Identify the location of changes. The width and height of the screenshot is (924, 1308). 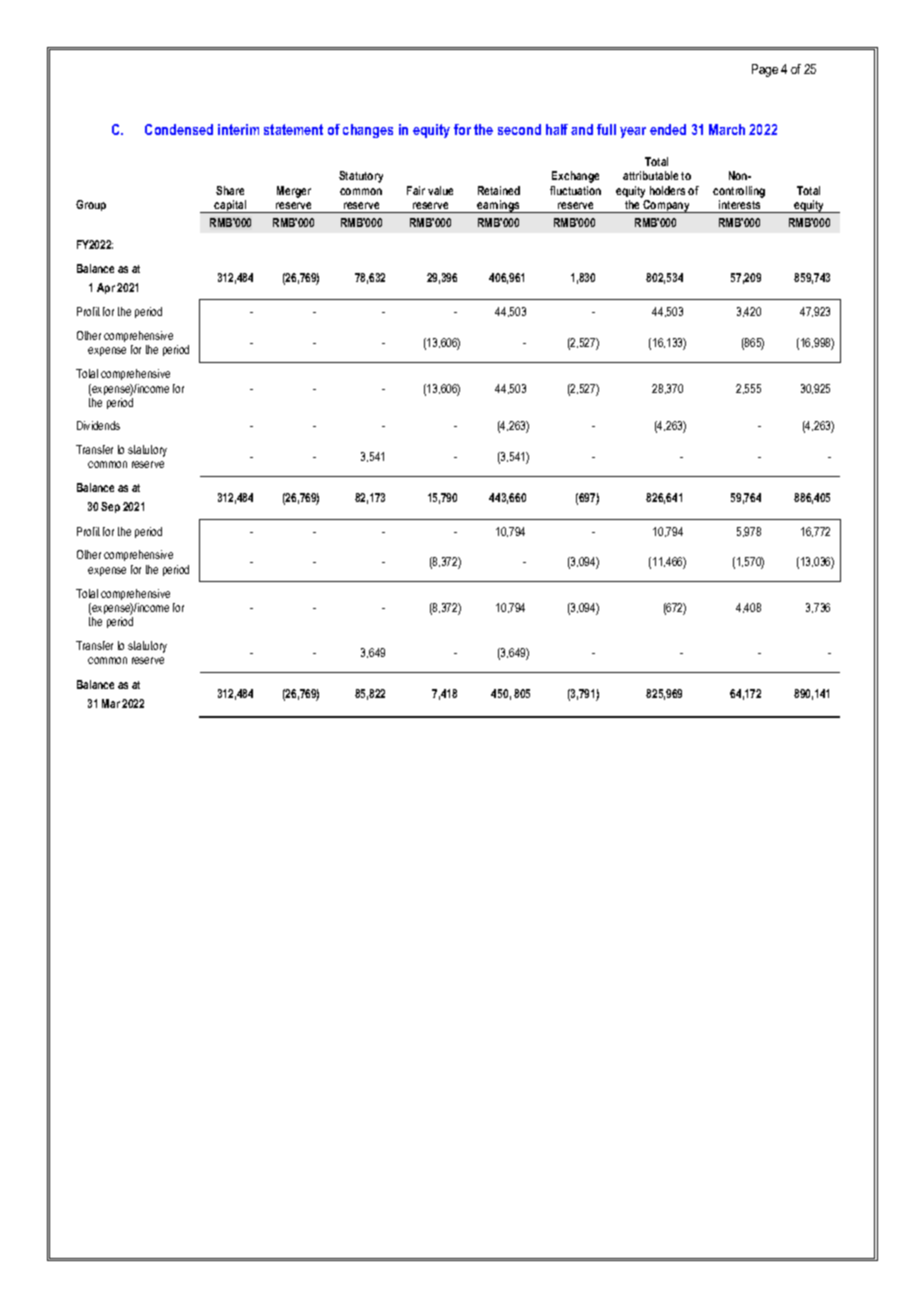
(368, 131).
